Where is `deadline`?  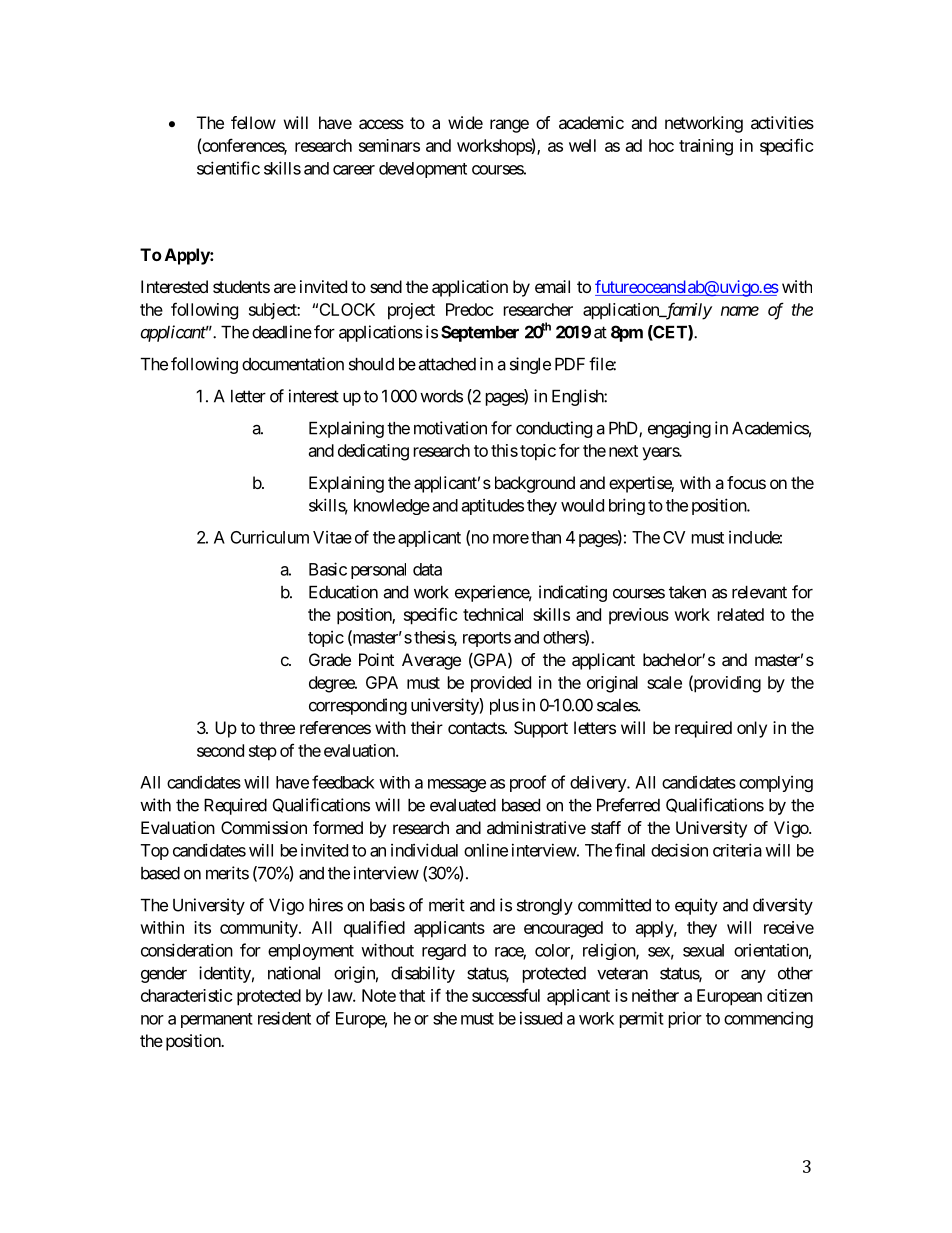 deadline is located at coordinates (282, 332).
